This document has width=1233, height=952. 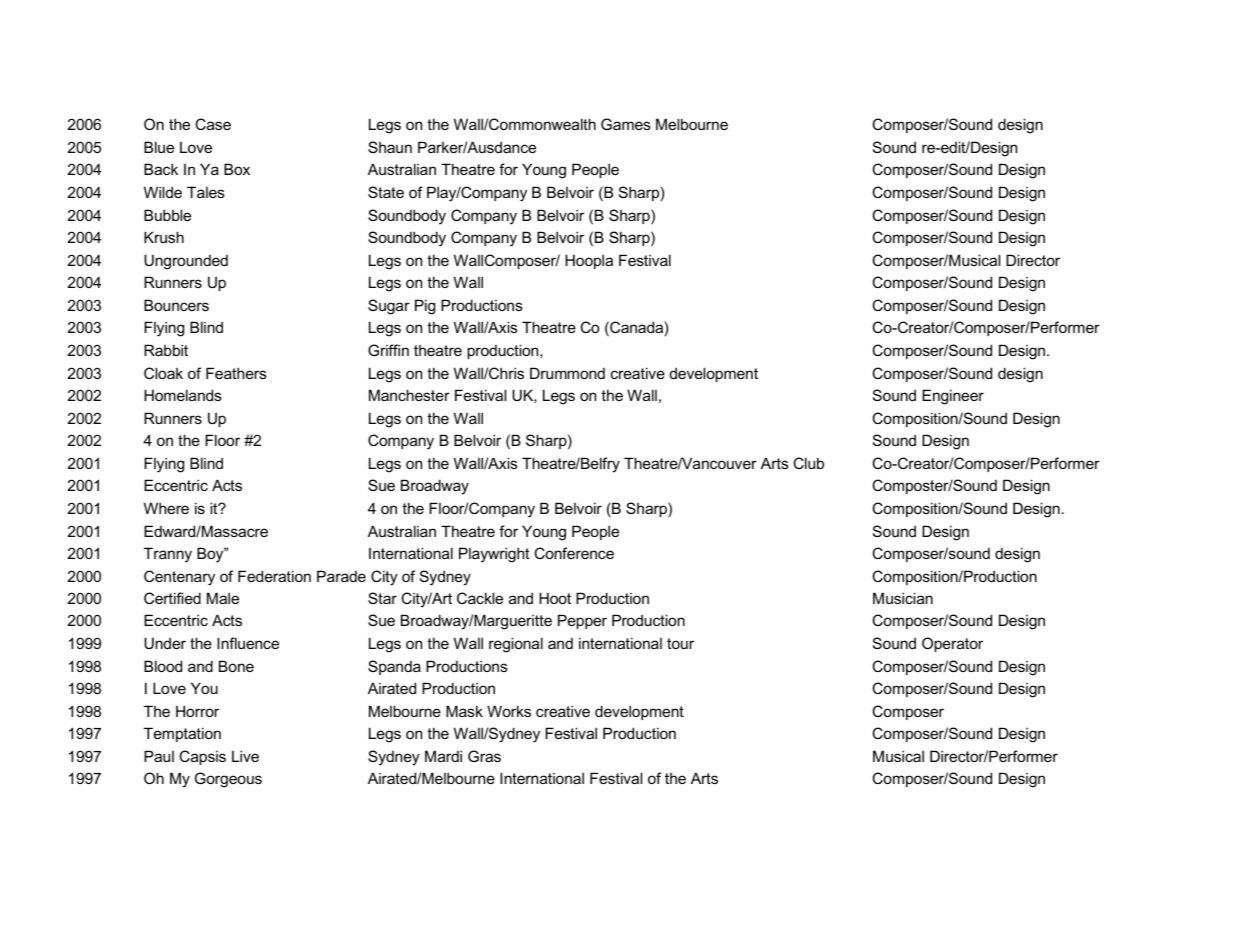 I want to click on Cloak, so click(x=163, y=373).
